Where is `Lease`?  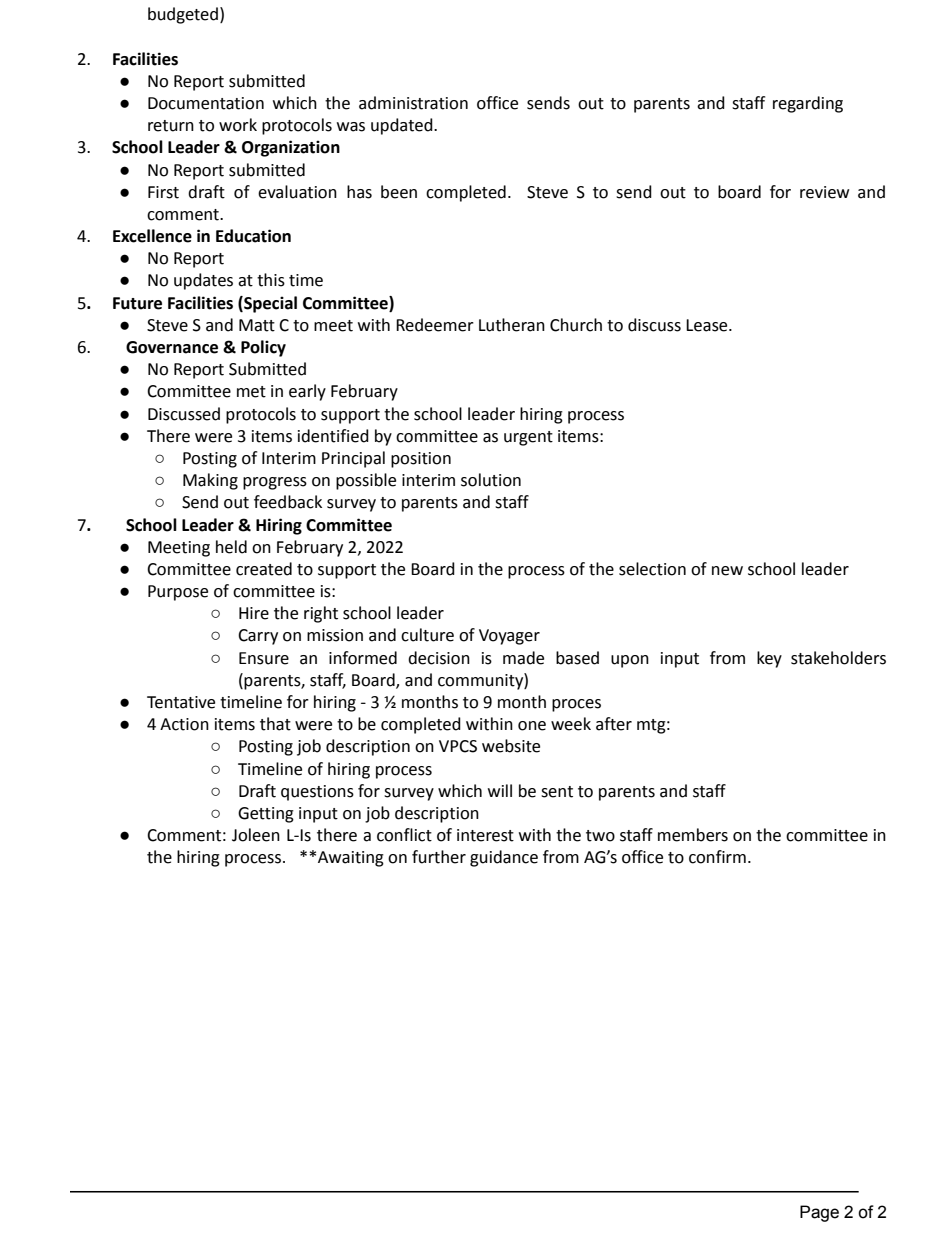 Lease is located at coordinates (708, 325).
